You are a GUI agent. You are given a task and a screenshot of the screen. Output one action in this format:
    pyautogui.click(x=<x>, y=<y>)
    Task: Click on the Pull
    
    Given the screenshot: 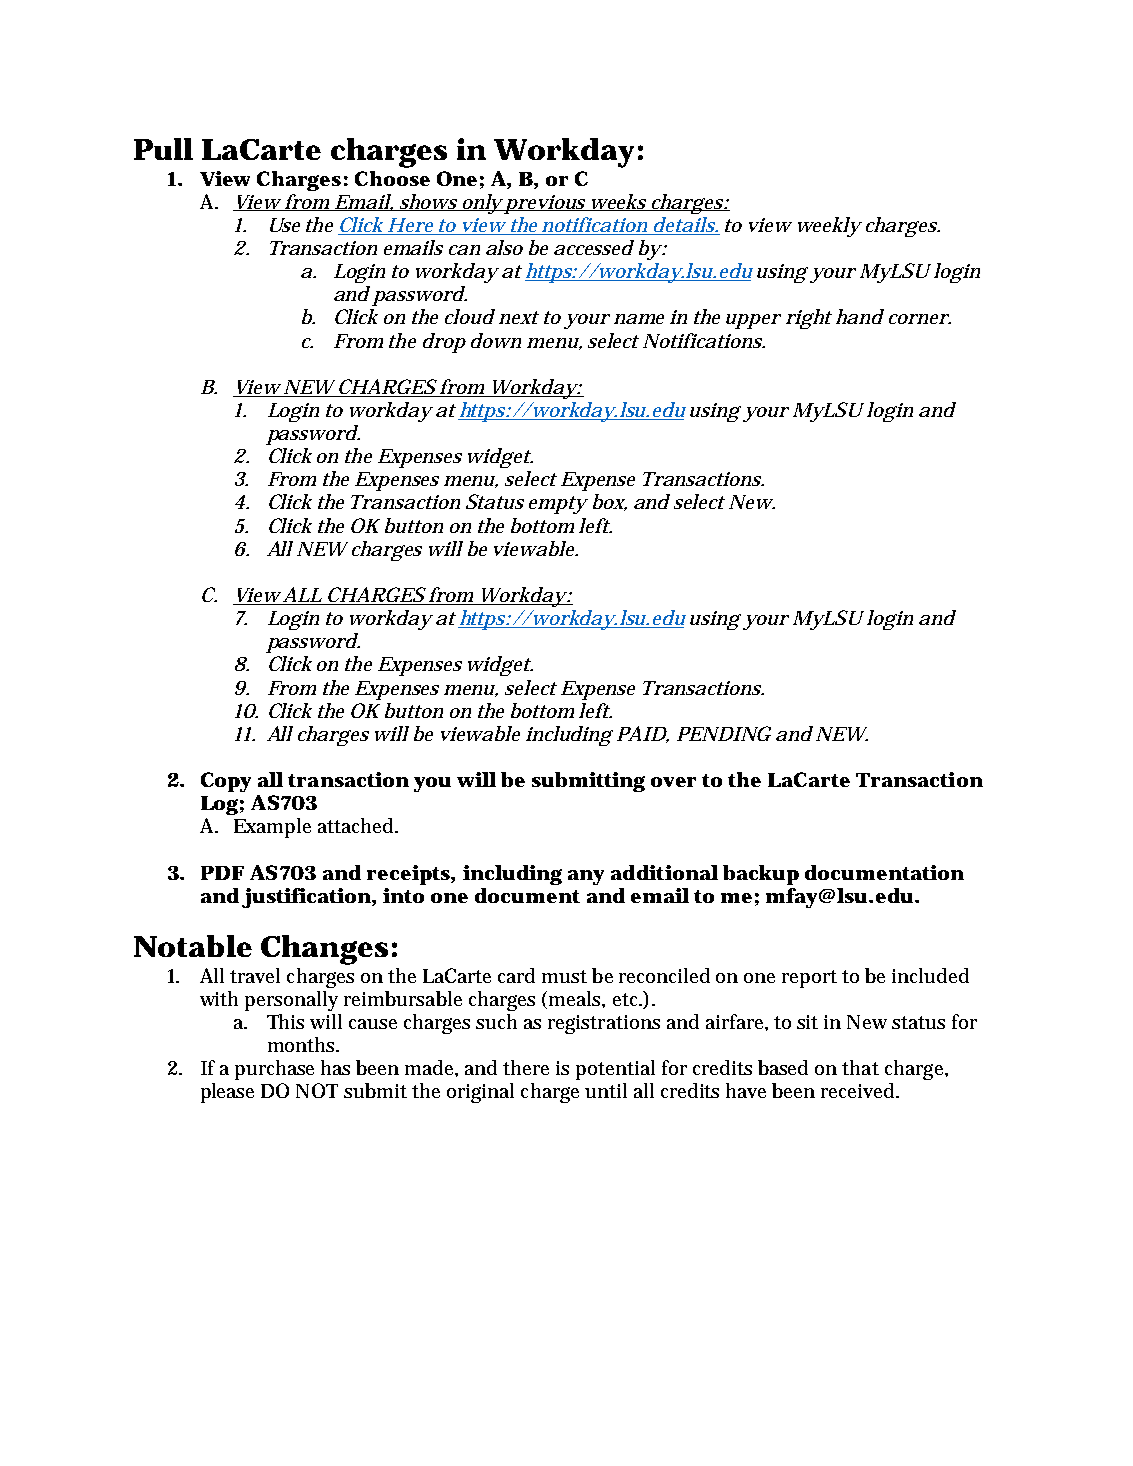 What is the action you would take?
    pyautogui.click(x=163, y=149)
